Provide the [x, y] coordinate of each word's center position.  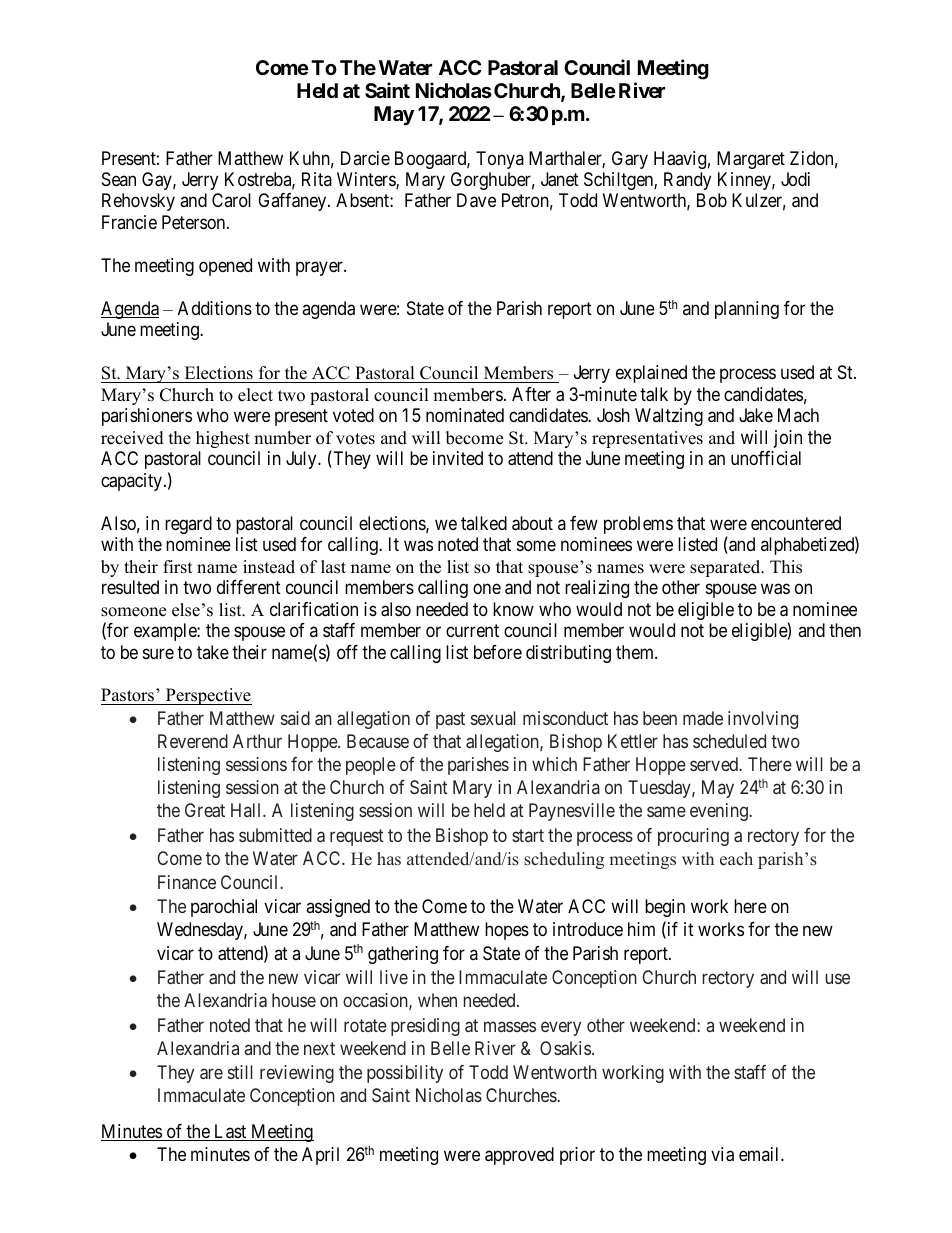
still [240, 1072]
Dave [476, 200]
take [213, 652]
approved [519, 1156]
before [498, 652]
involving [763, 720]
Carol [231, 200]
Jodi [795, 179]
